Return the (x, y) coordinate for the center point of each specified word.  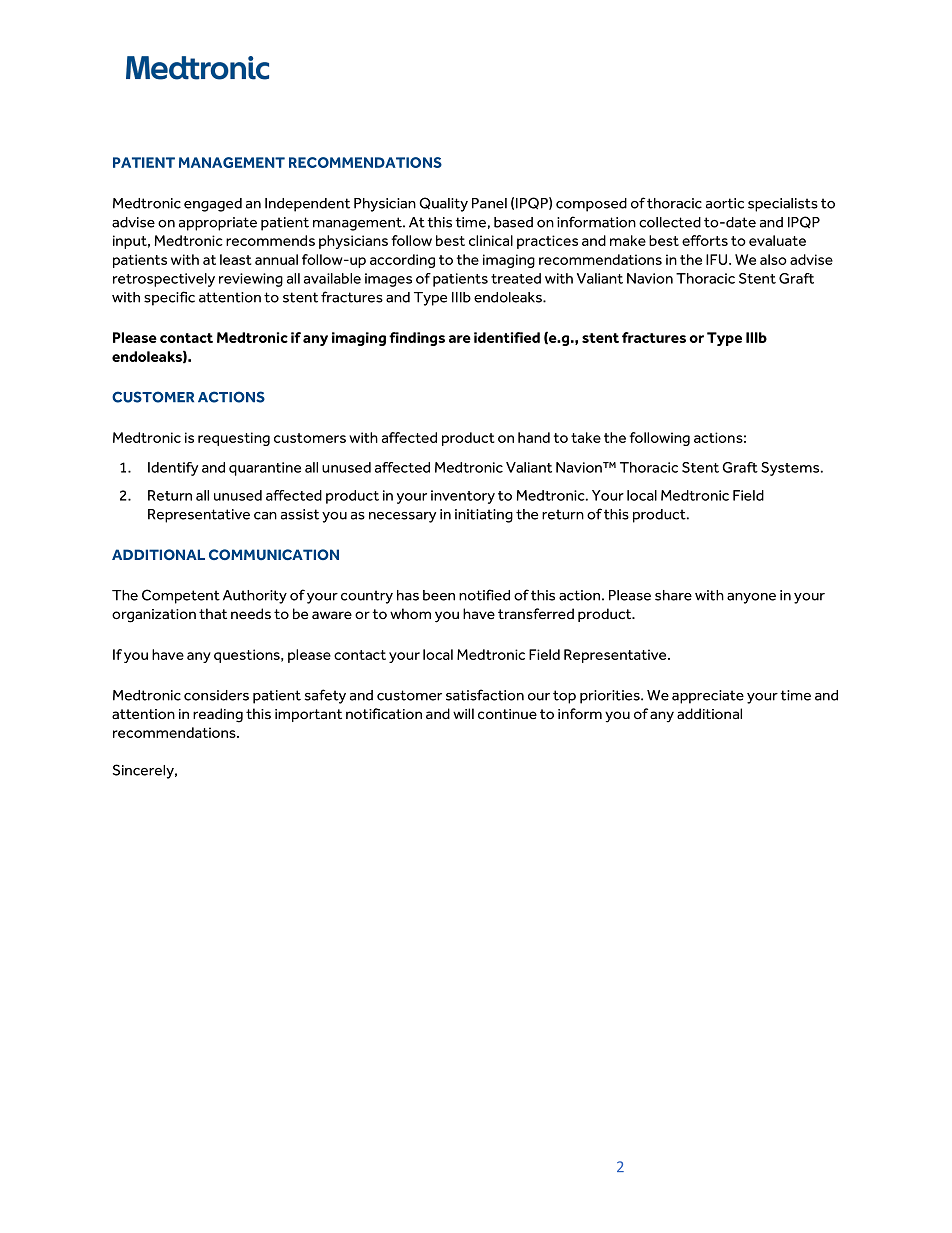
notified (484, 595)
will (463, 713)
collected (670, 222)
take (586, 437)
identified (507, 337)
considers (216, 695)
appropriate (218, 224)
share (673, 595)
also (773, 259)
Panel (489, 203)
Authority (255, 597)
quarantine (265, 469)
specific (169, 298)
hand (534, 437)
